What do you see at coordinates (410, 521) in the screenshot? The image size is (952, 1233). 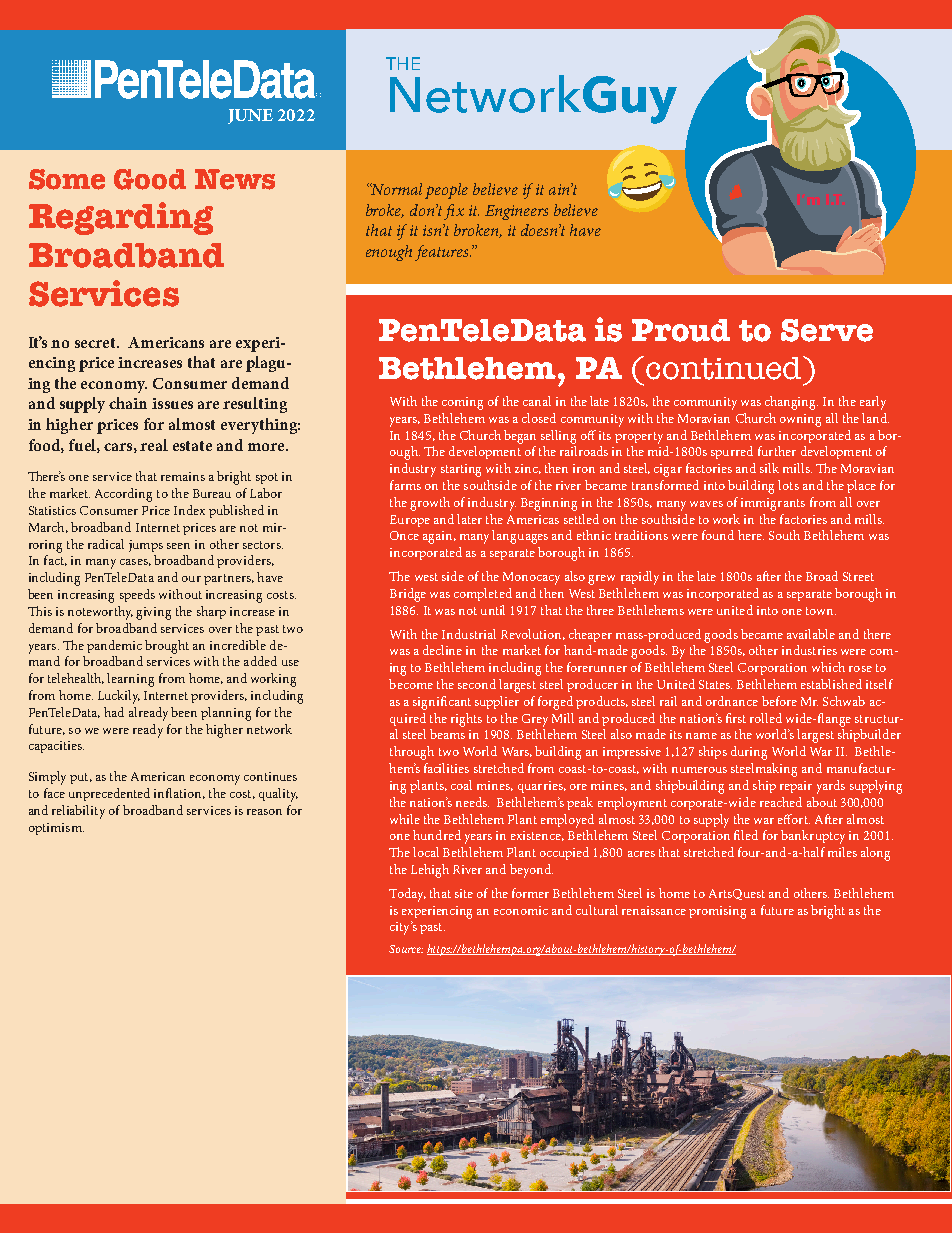 I see `Europe` at bounding box center [410, 521].
